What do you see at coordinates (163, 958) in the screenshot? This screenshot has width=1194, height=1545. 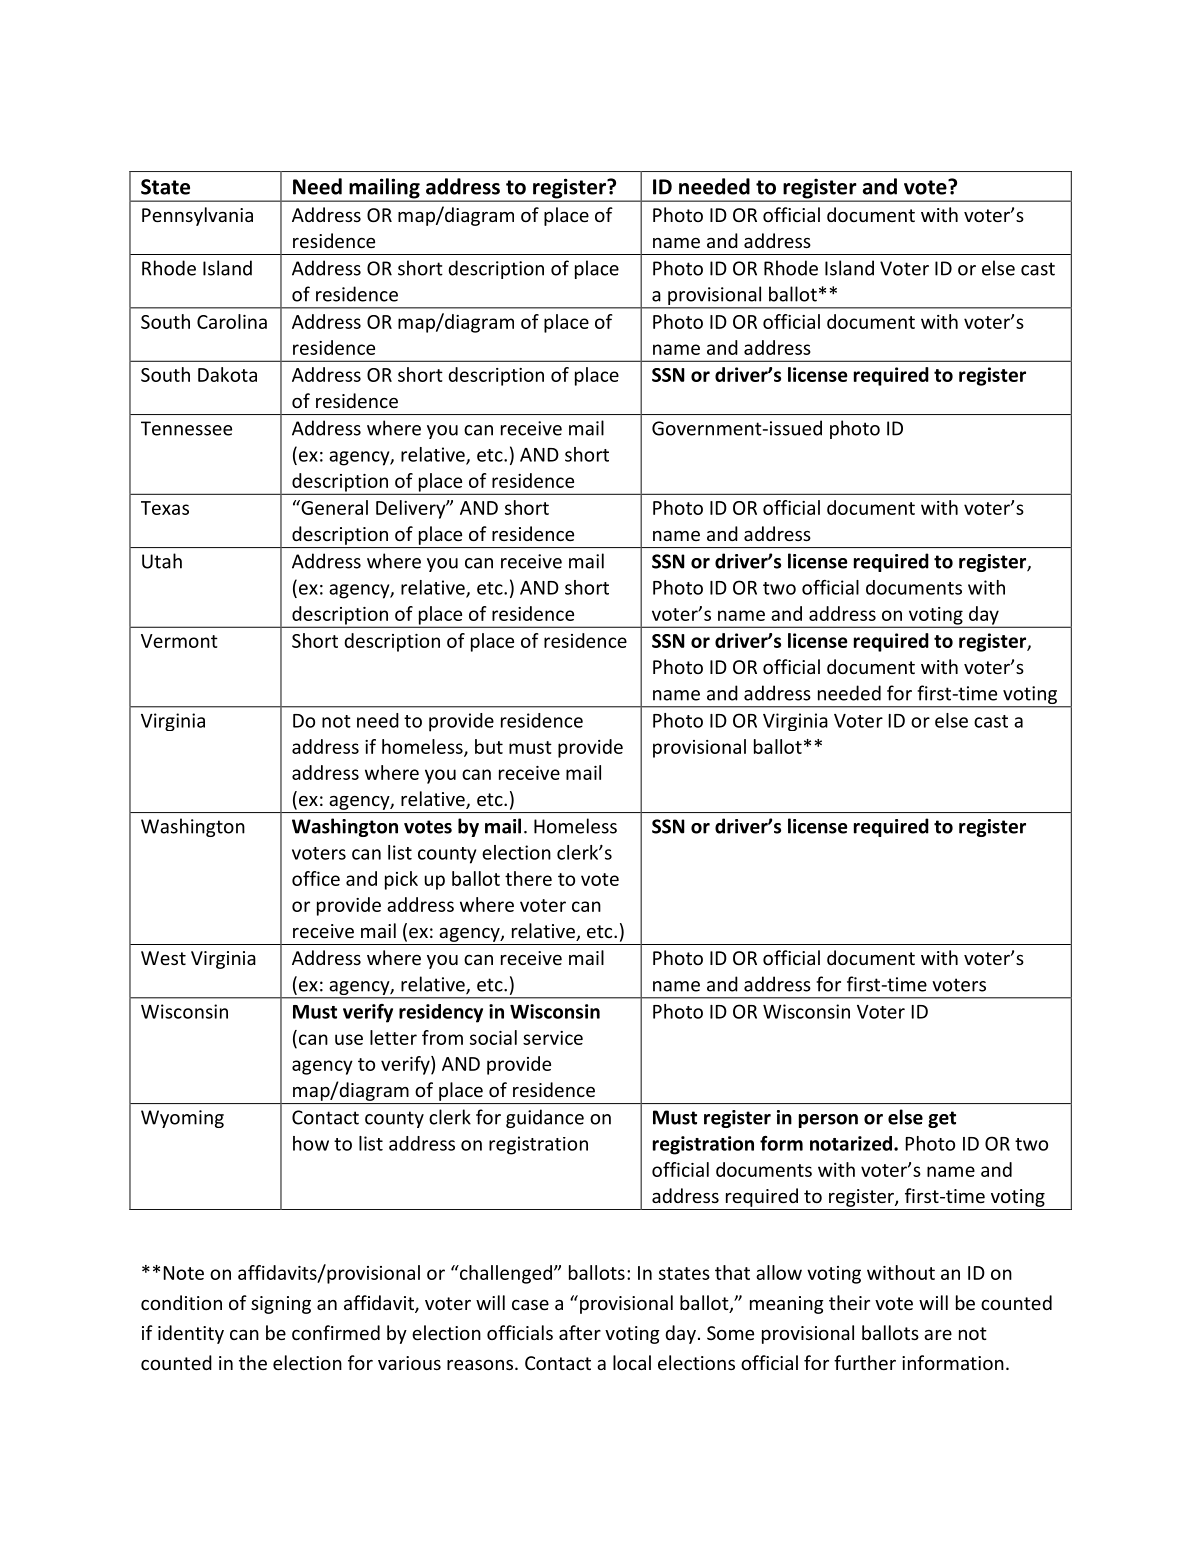 I see `West` at bounding box center [163, 958].
